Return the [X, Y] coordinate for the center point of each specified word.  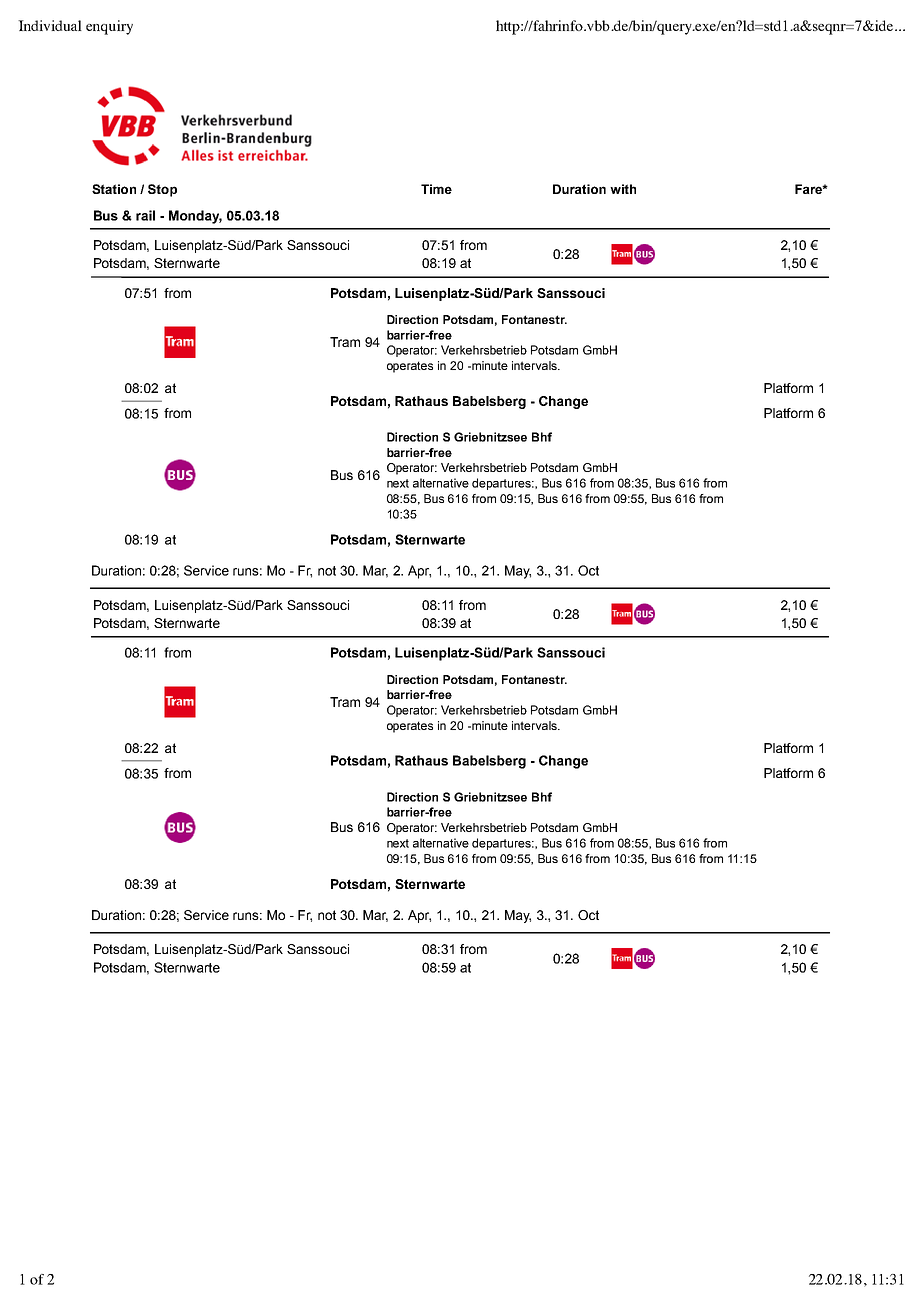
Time [436, 189]
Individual [50, 25]
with [623, 189]
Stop [162, 190]
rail [145, 215]
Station [114, 189]
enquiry [109, 27]
